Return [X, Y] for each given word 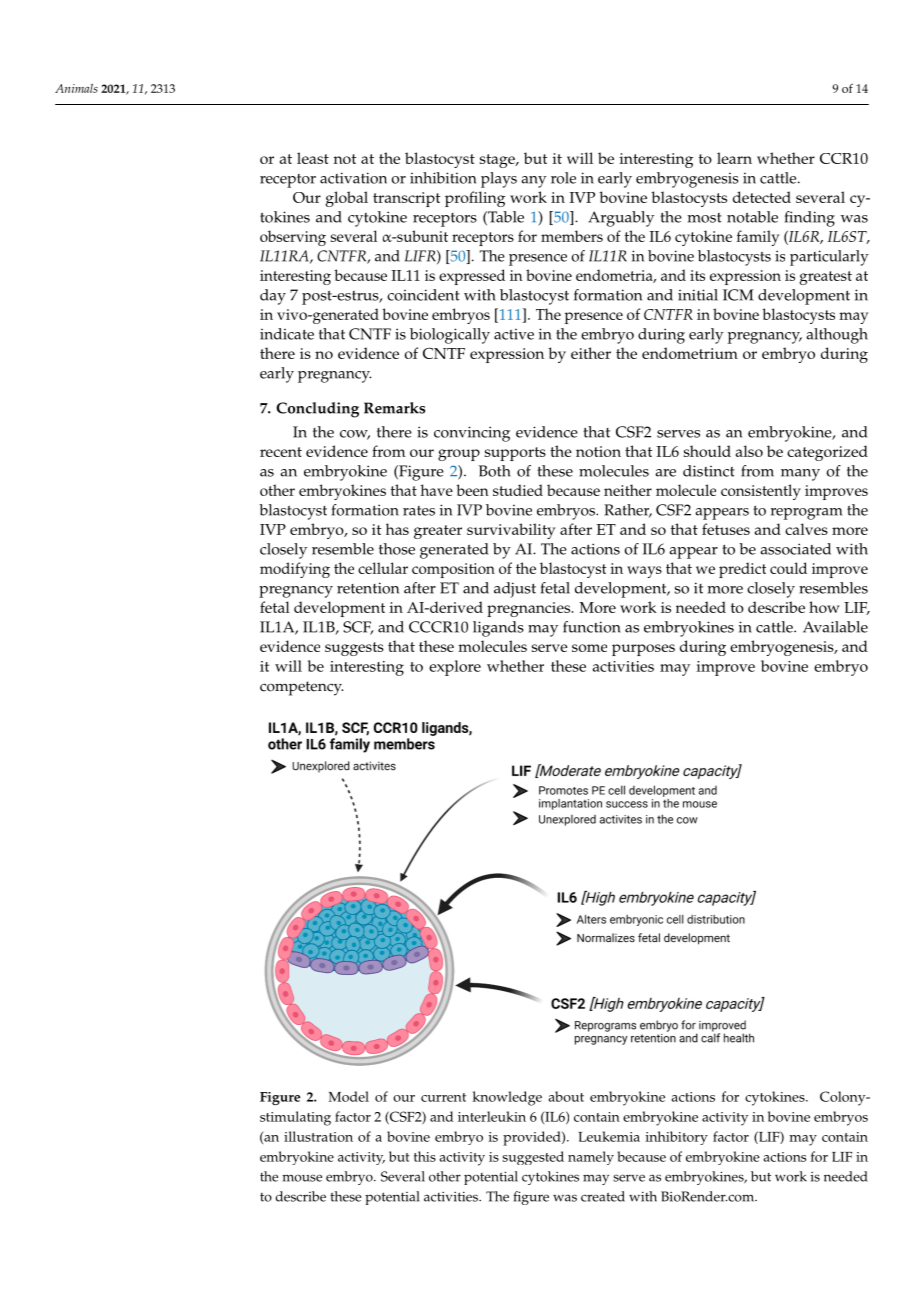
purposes [643, 650]
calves [806, 529]
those [397, 549]
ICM [738, 295]
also [749, 451]
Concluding [317, 410]
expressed [472, 277]
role [563, 178]
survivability [511, 531]
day [273, 297]
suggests [354, 649]
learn [734, 158]
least [313, 158]
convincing [472, 434]
